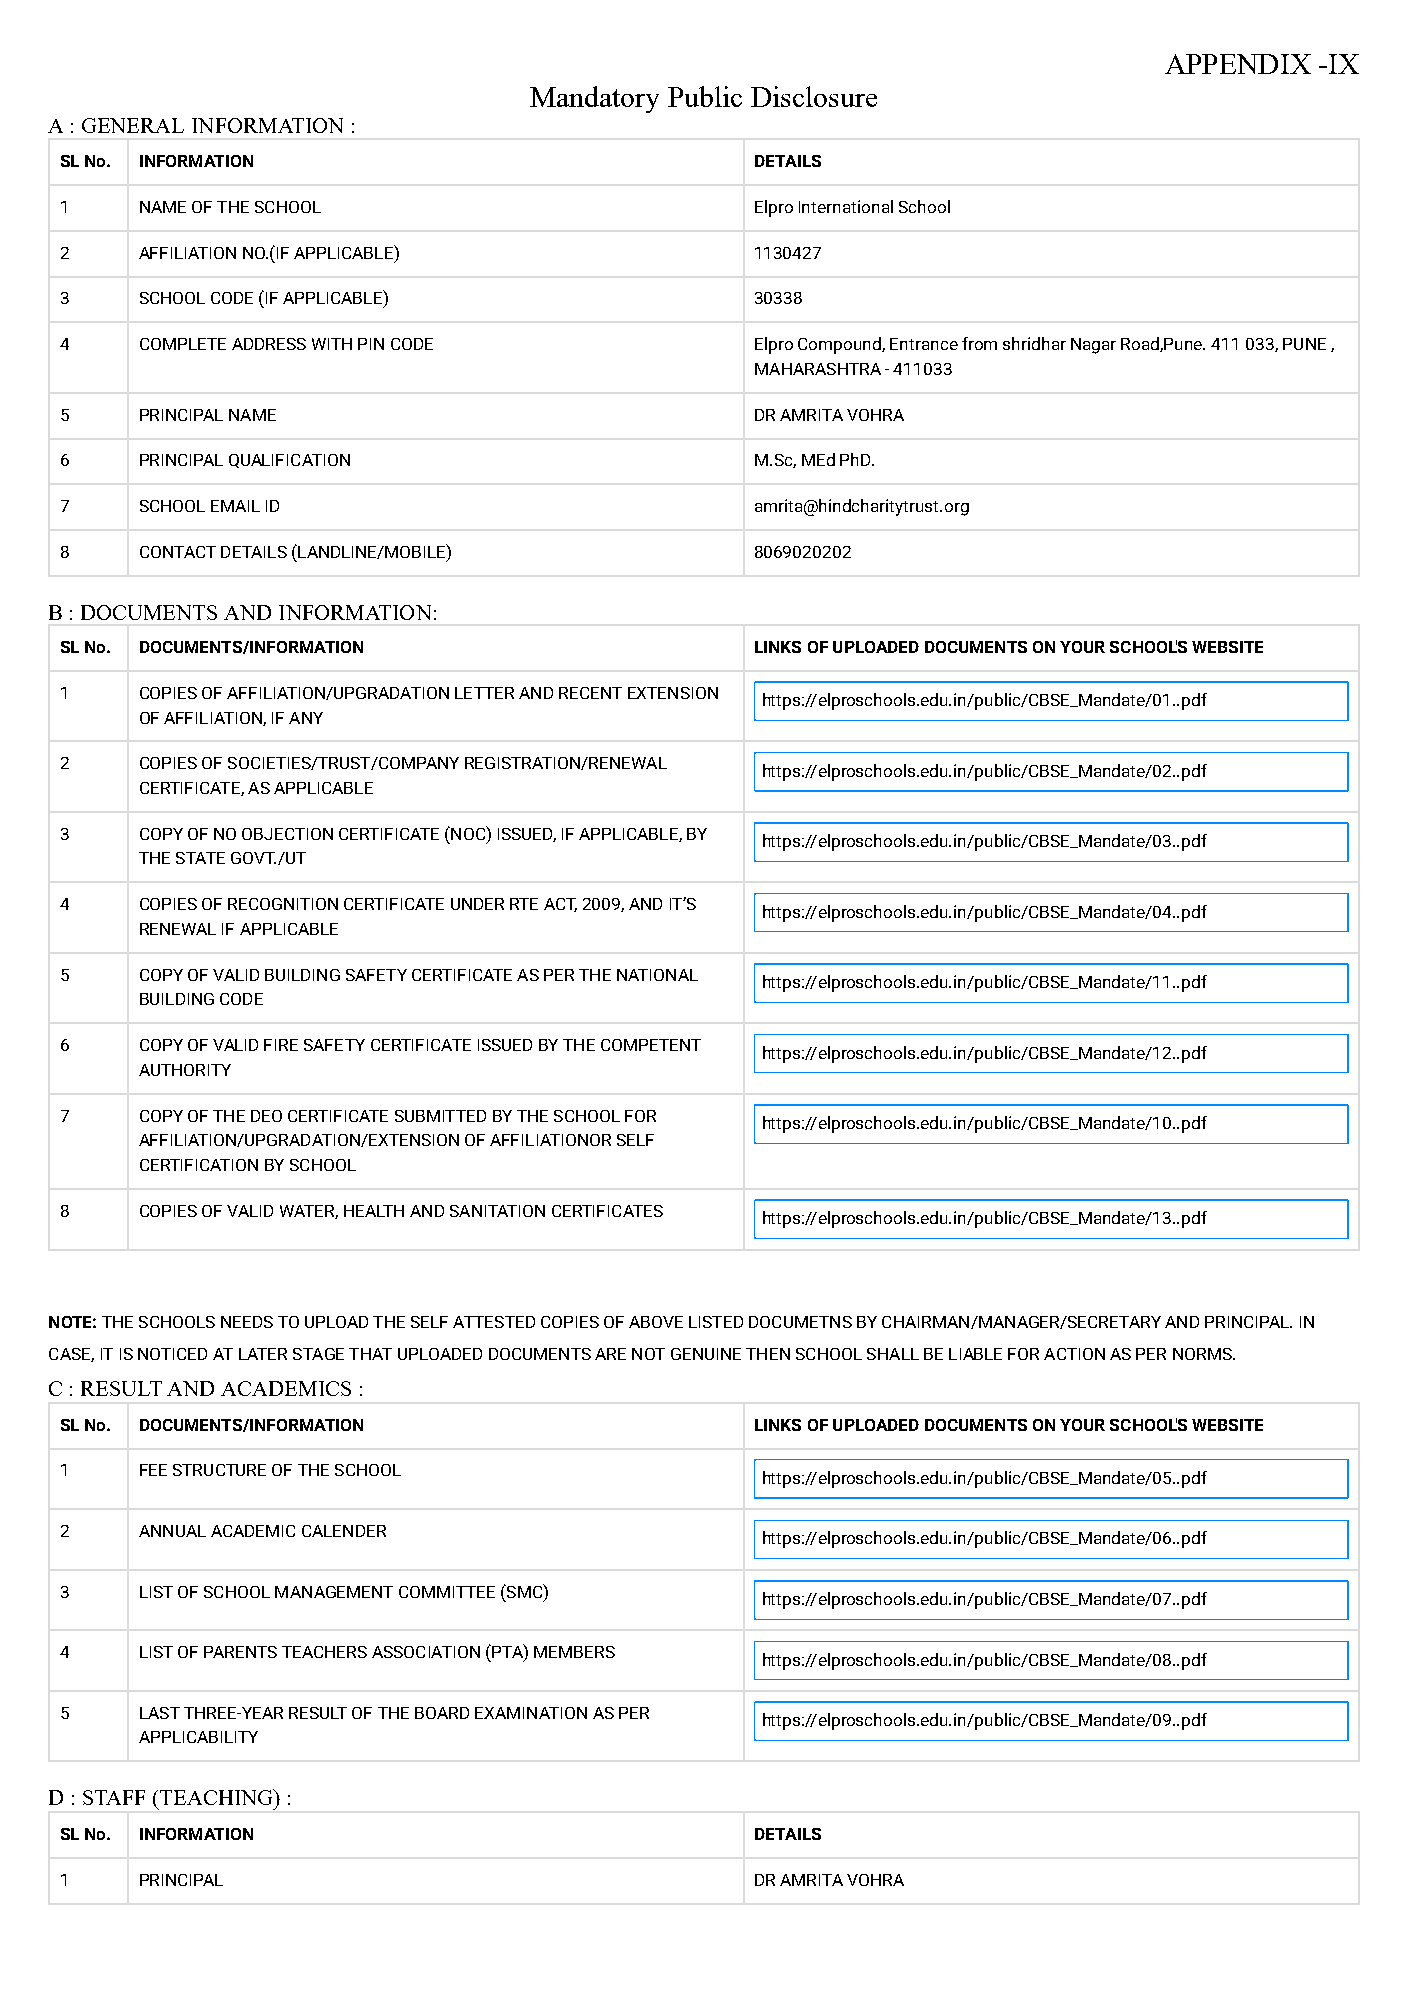  Describe the element at coordinates (1238, 64) in the page. I see `APPENDIX` at that location.
